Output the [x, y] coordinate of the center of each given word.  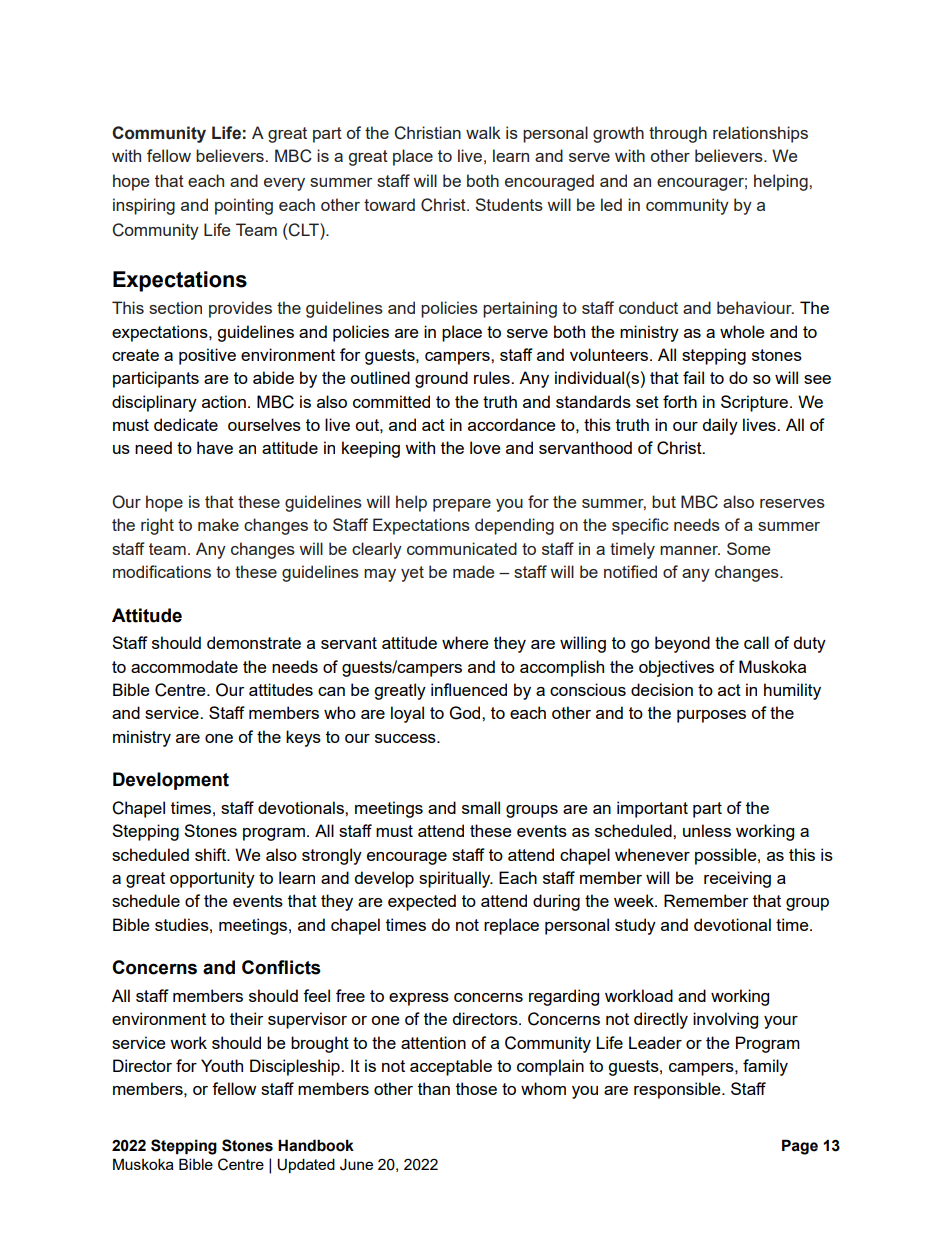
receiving [737, 879]
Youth [222, 1065]
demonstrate [254, 642]
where [465, 642]
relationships [760, 134]
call [756, 642]
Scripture [756, 403]
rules [493, 377]
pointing [244, 206]
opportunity [212, 879]
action [224, 401]
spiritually [456, 879]
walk [483, 132]
